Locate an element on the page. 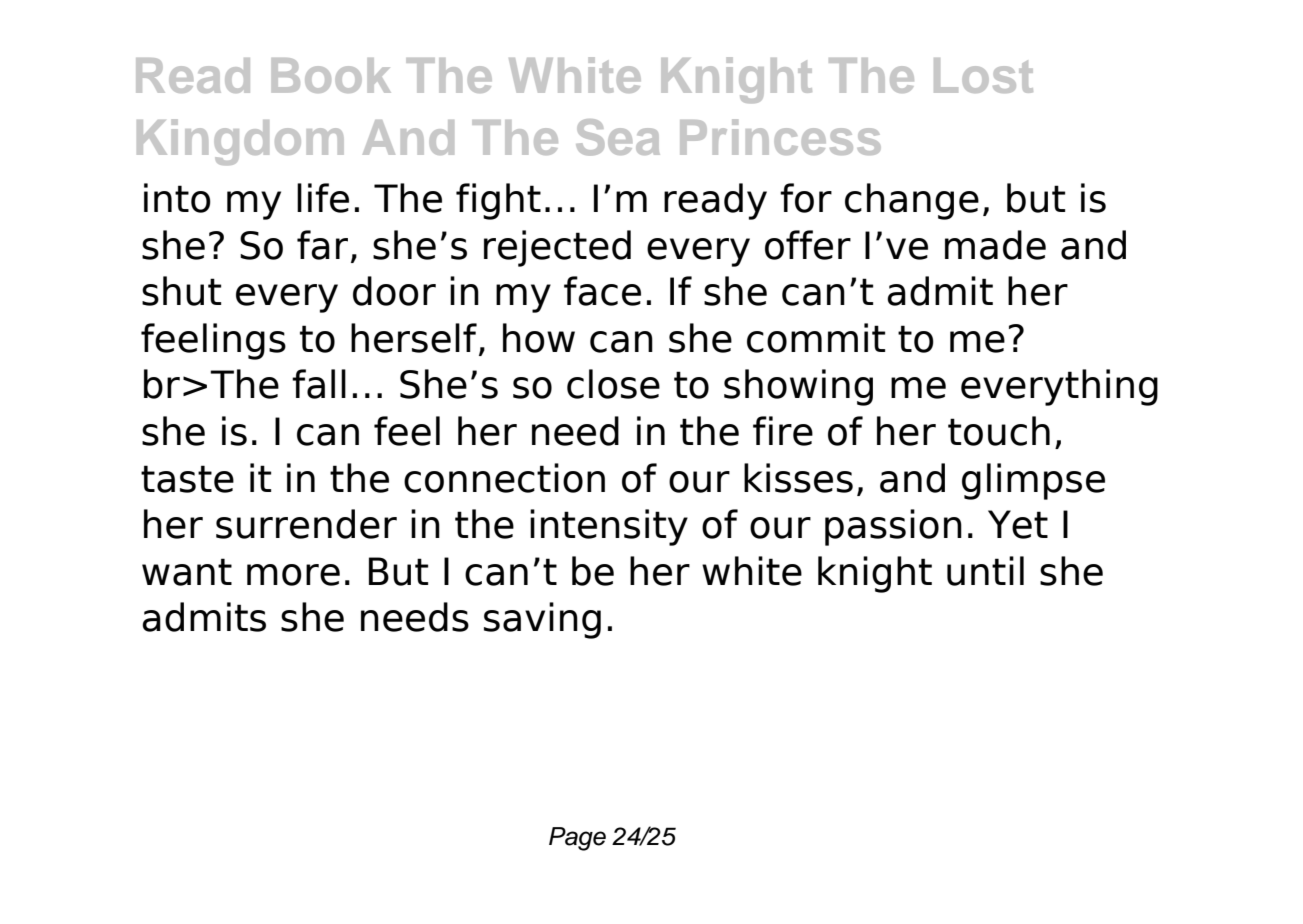 The image size is (1303, 924). touch is located at coordinates (999, 431).
